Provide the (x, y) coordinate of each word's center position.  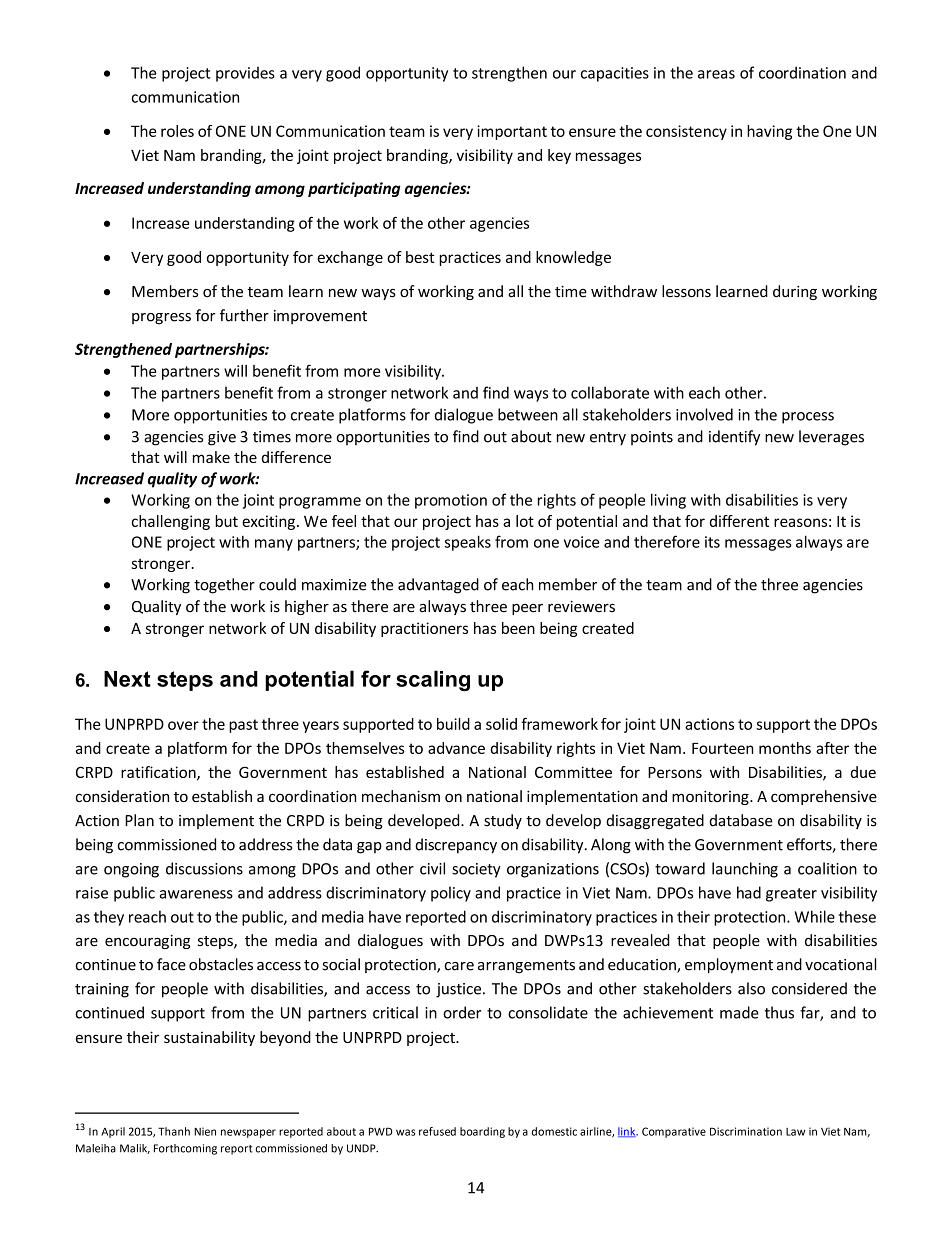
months (785, 748)
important (512, 132)
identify (734, 438)
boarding (482, 1132)
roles (177, 131)
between (528, 414)
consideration (122, 796)
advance (456, 748)
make (211, 457)
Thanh (174, 1131)
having (769, 132)
